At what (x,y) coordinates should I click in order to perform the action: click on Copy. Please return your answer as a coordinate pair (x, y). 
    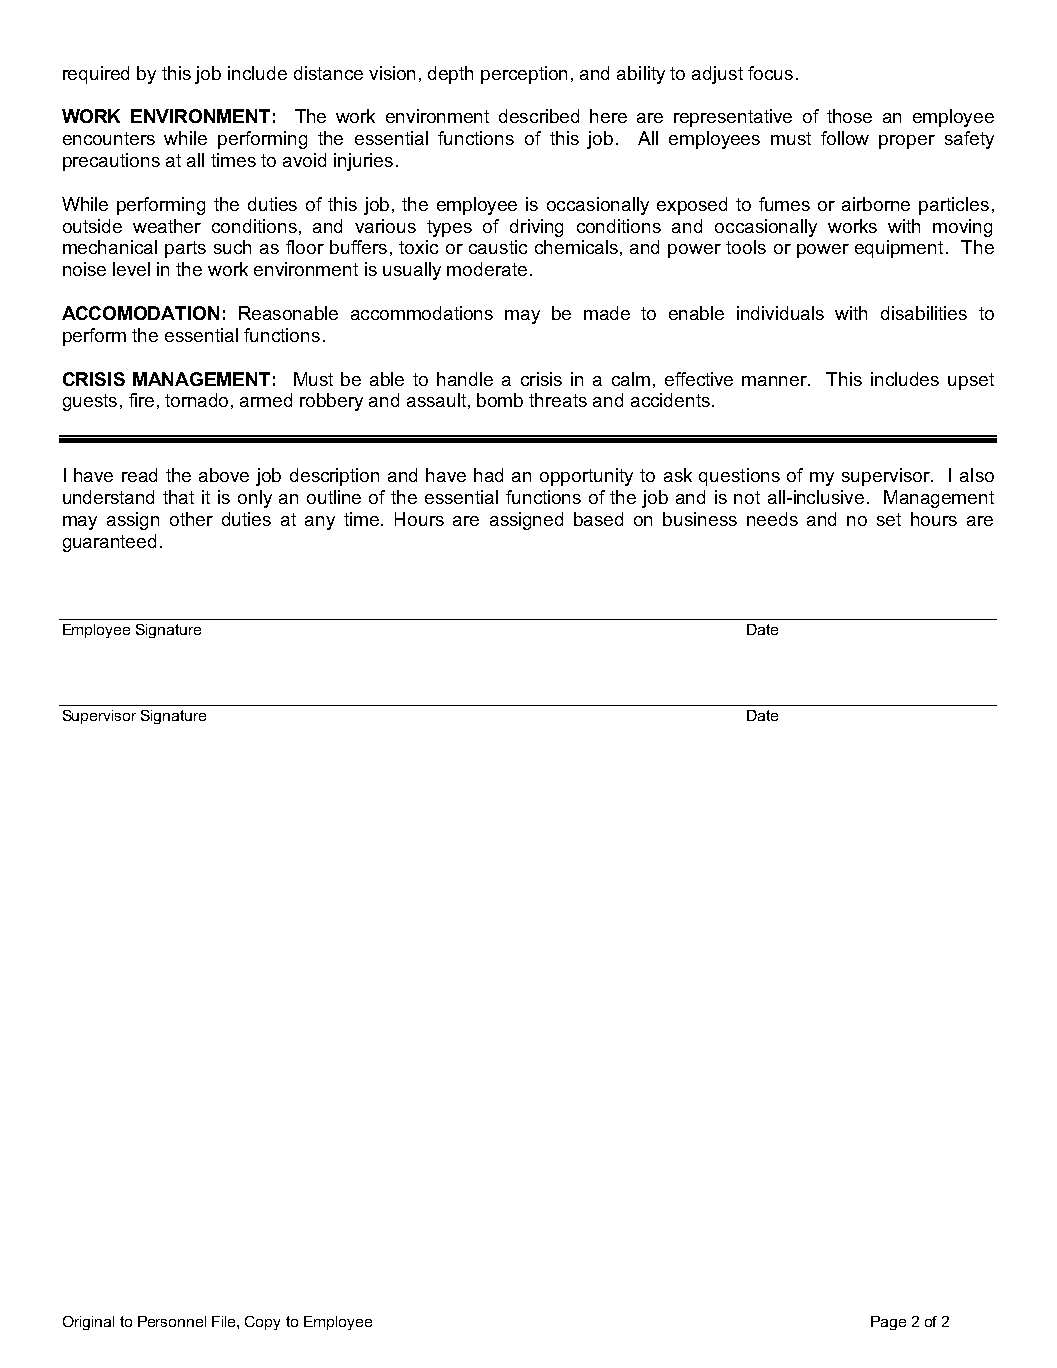
    Looking at the image, I should click on (262, 1323).
